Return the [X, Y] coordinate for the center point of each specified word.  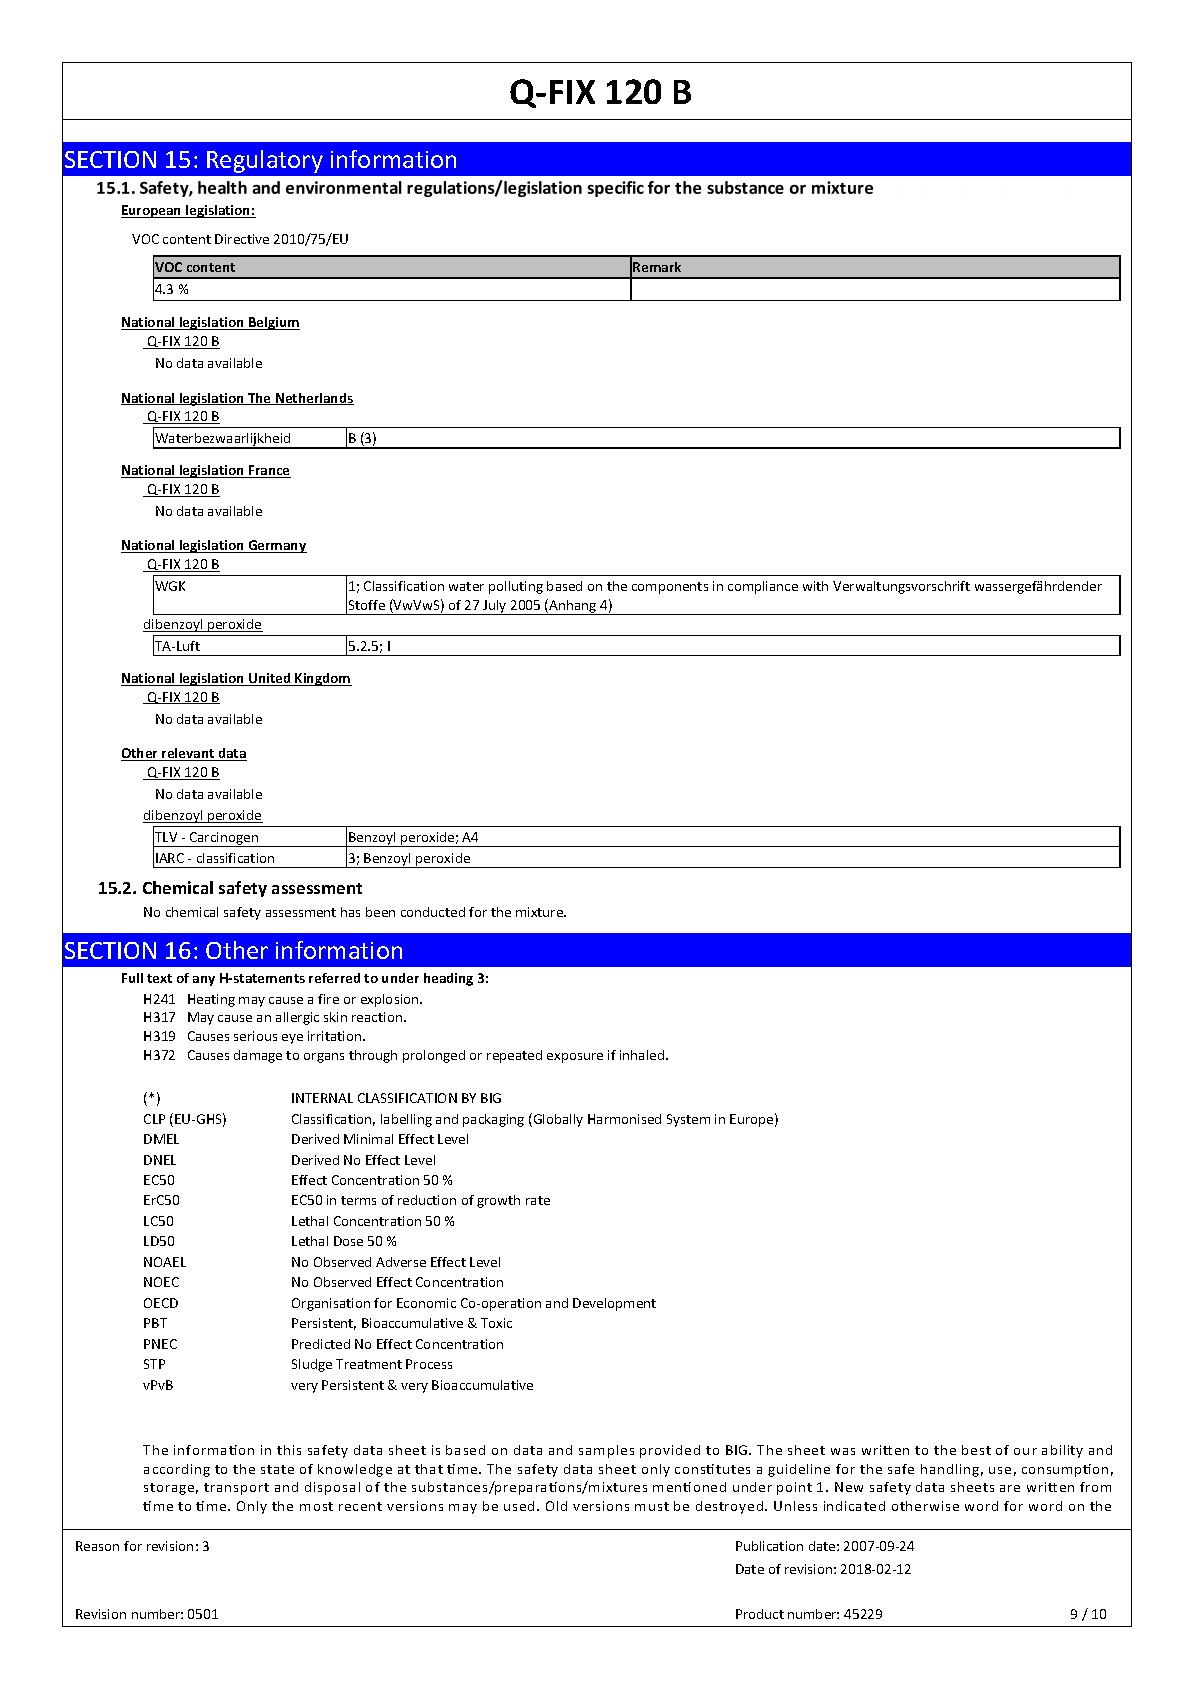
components [670, 588]
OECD [161, 1303]
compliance [763, 587]
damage [258, 1056]
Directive [242, 239]
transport [236, 1489]
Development [614, 1304]
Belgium [273, 323]
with [815, 586]
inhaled [643, 1055]
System [688, 1120]
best [976, 1450]
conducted [433, 912]
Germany [276, 546]
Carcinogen [224, 839]
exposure [575, 1058]
